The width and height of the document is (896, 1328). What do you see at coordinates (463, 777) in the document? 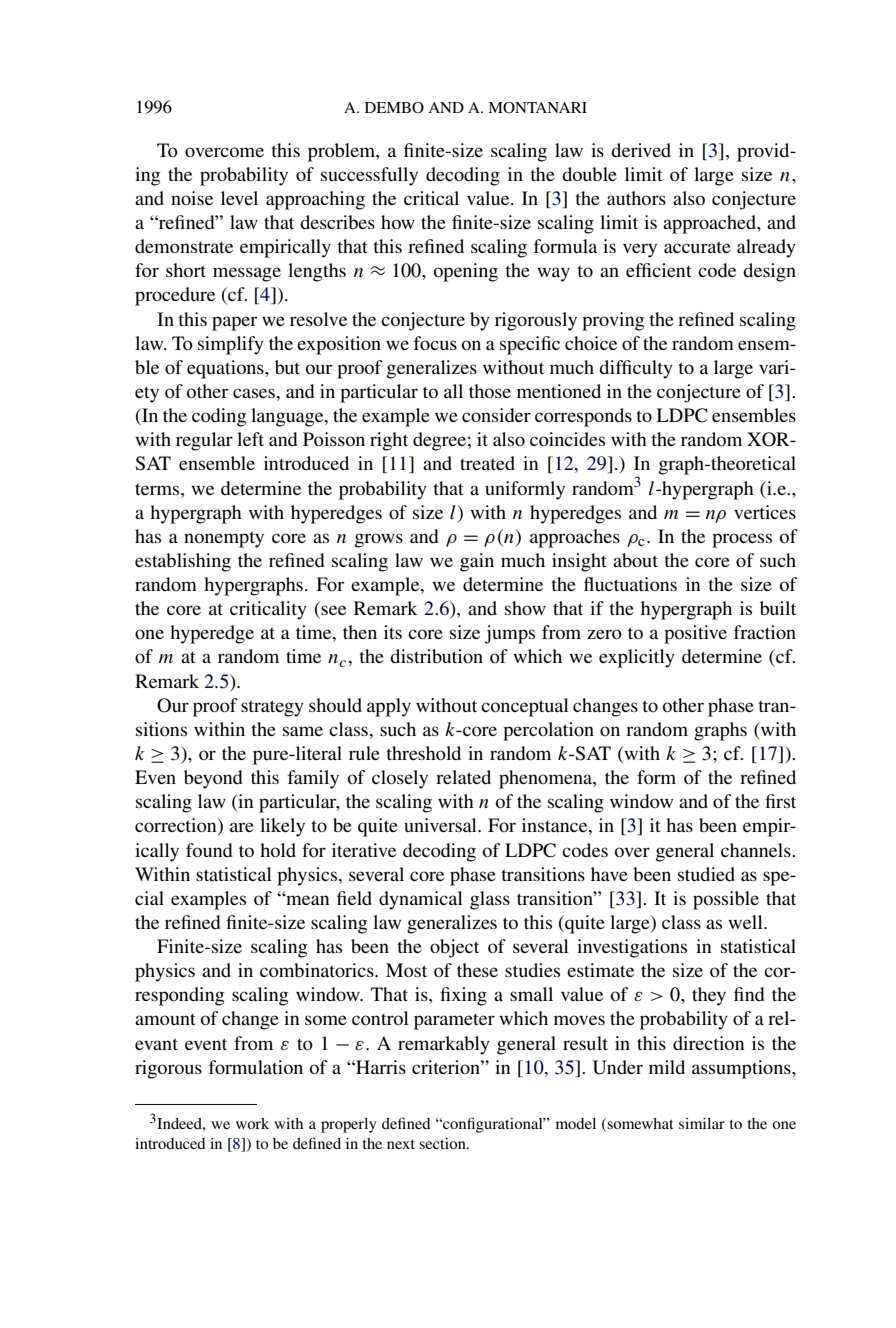
I see `related` at bounding box center [463, 777].
